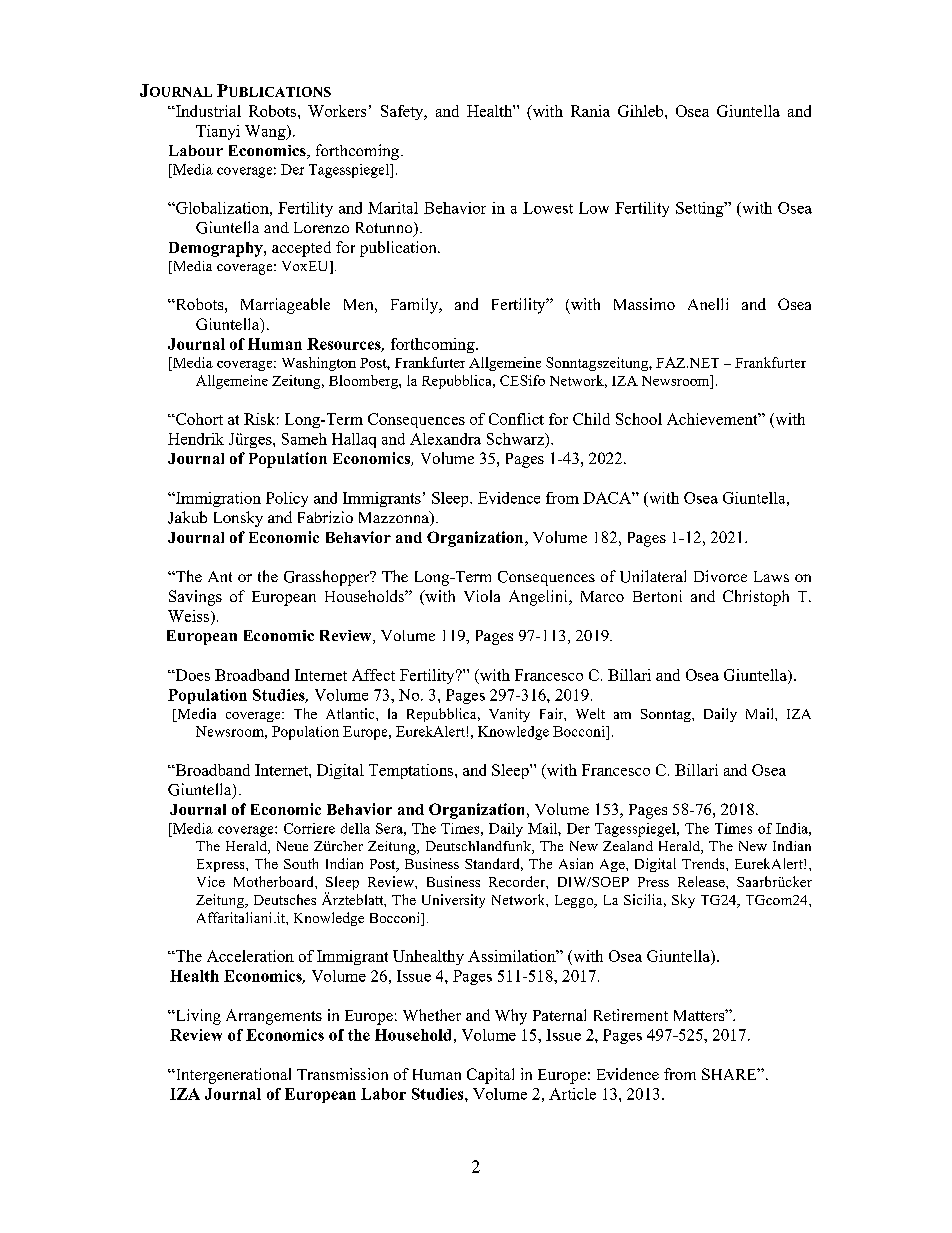  What do you see at coordinates (266, 132) in the screenshot?
I see `Wang` at bounding box center [266, 132].
